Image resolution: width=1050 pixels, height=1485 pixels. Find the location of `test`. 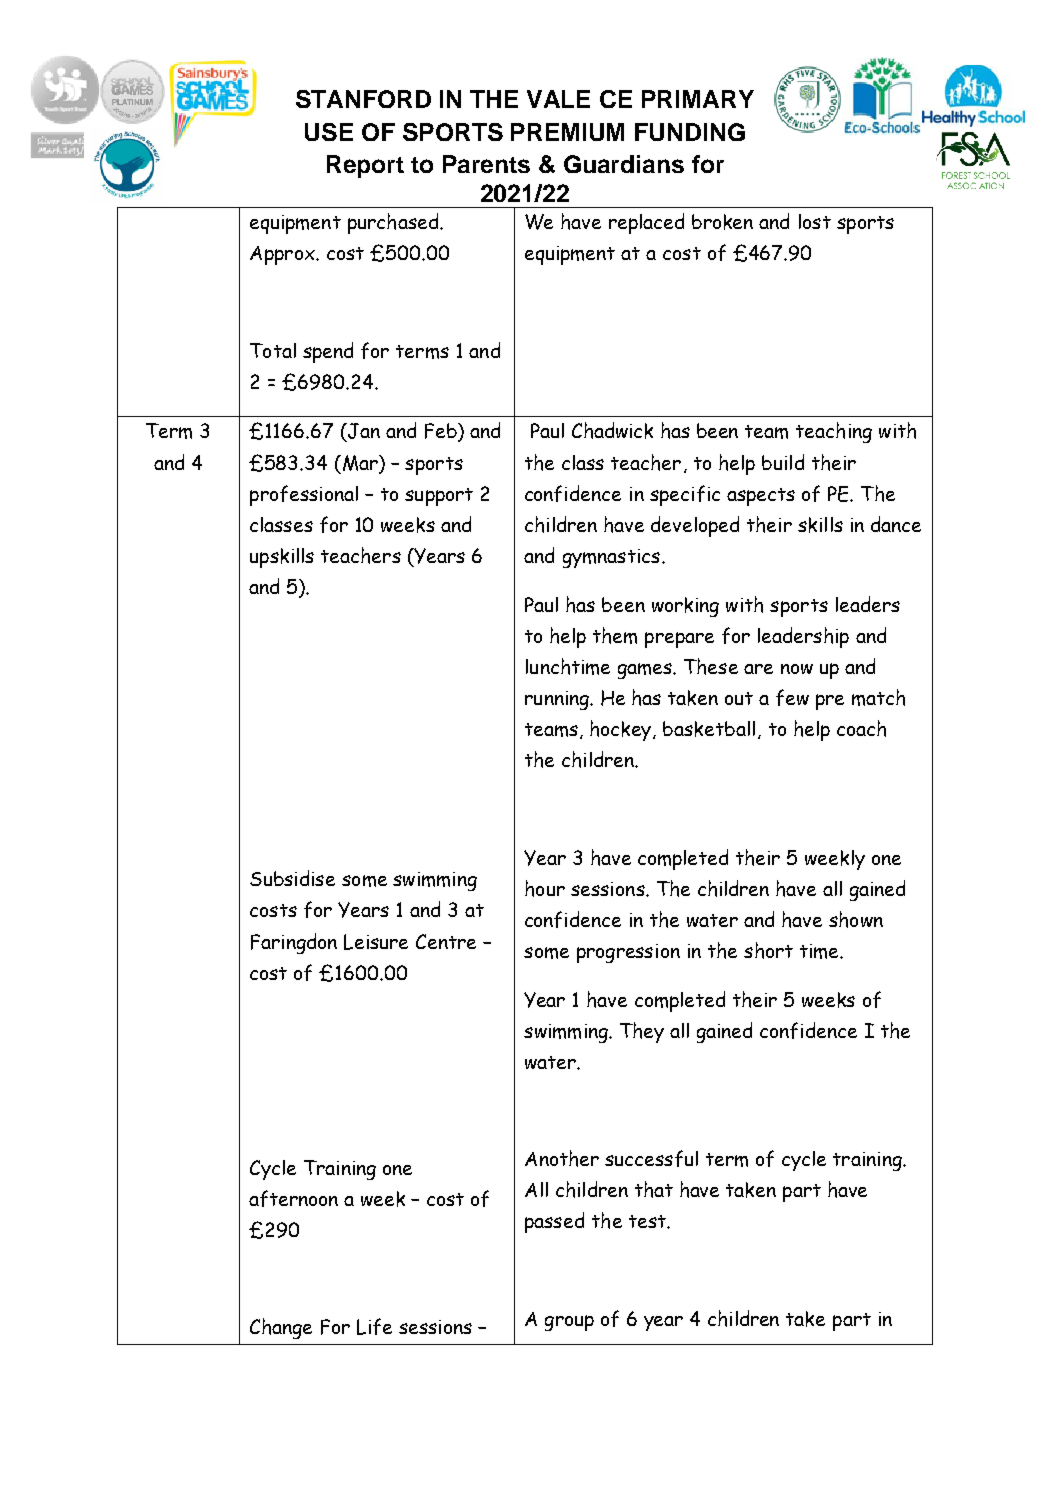

test is located at coordinates (648, 1221).
